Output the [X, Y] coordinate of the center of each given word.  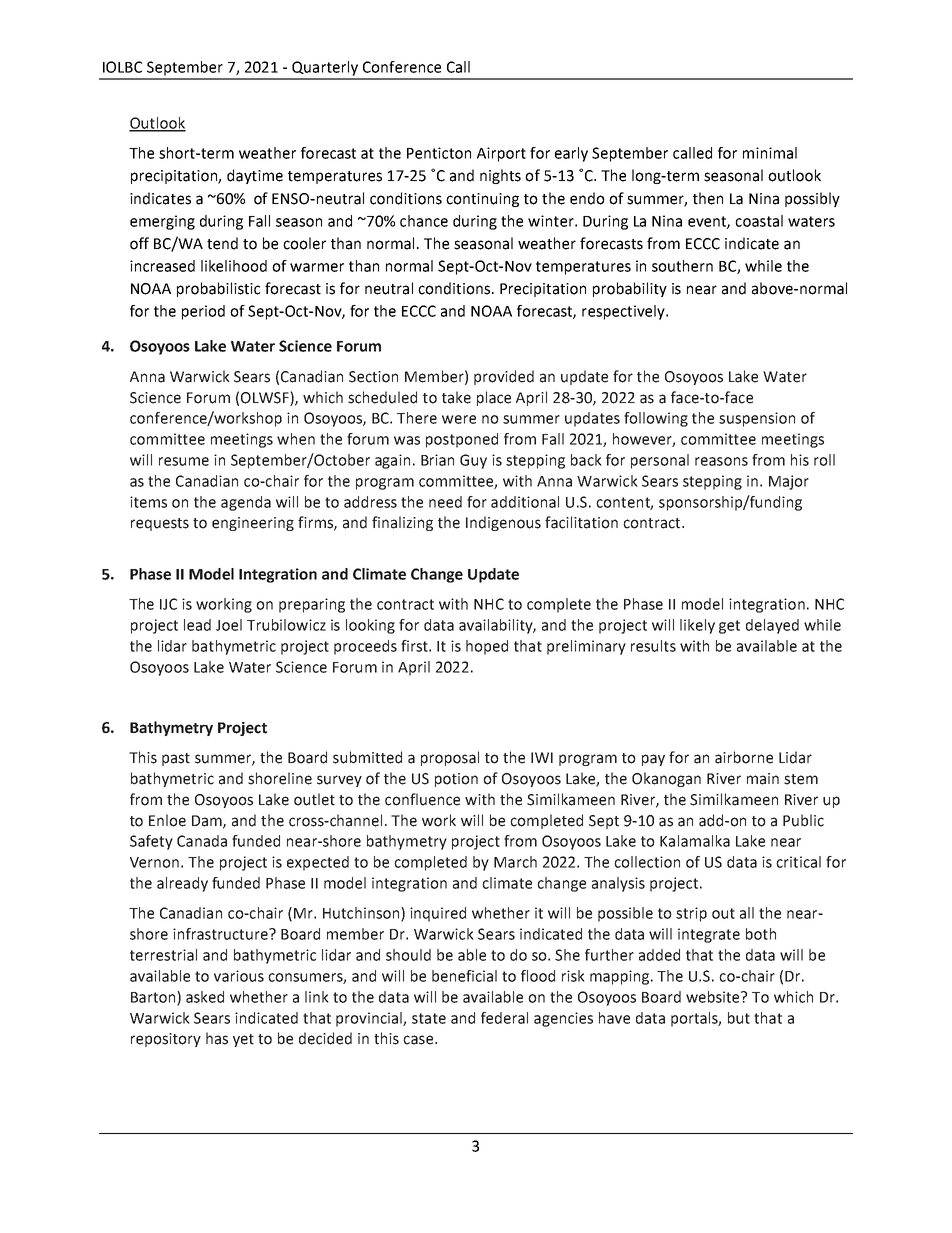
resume [184, 461]
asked [205, 997]
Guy [473, 461]
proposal [450, 758]
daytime [255, 176]
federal [504, 1018]
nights [500, 176]
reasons [721, 461]
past [176, 759]
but [739, 1018]
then [708, 198]
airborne [744, 757]
